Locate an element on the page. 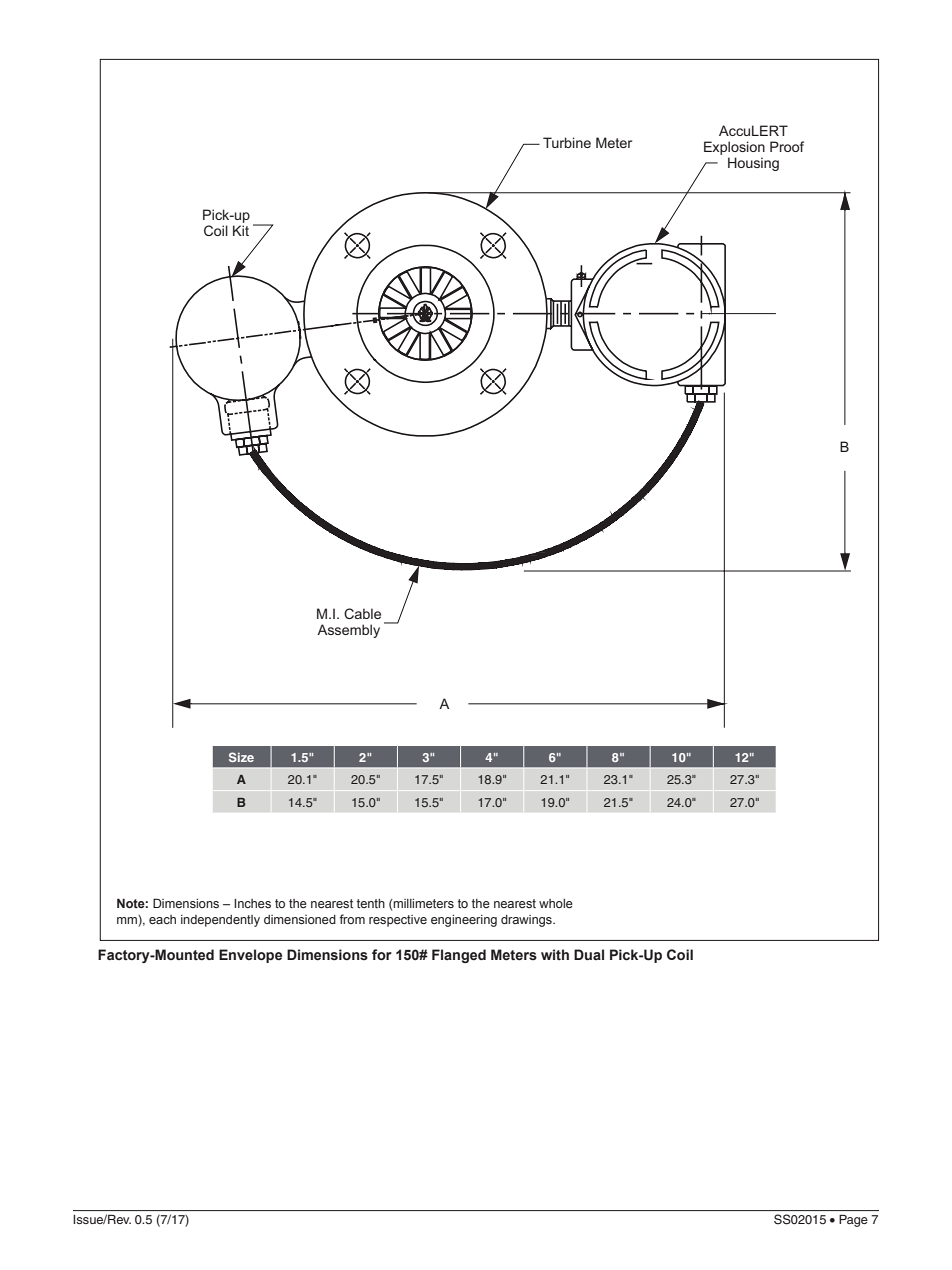 Image resolution: width=952 pixels, height=1270 pixels. Cable is located at coordinates (362, 613).
